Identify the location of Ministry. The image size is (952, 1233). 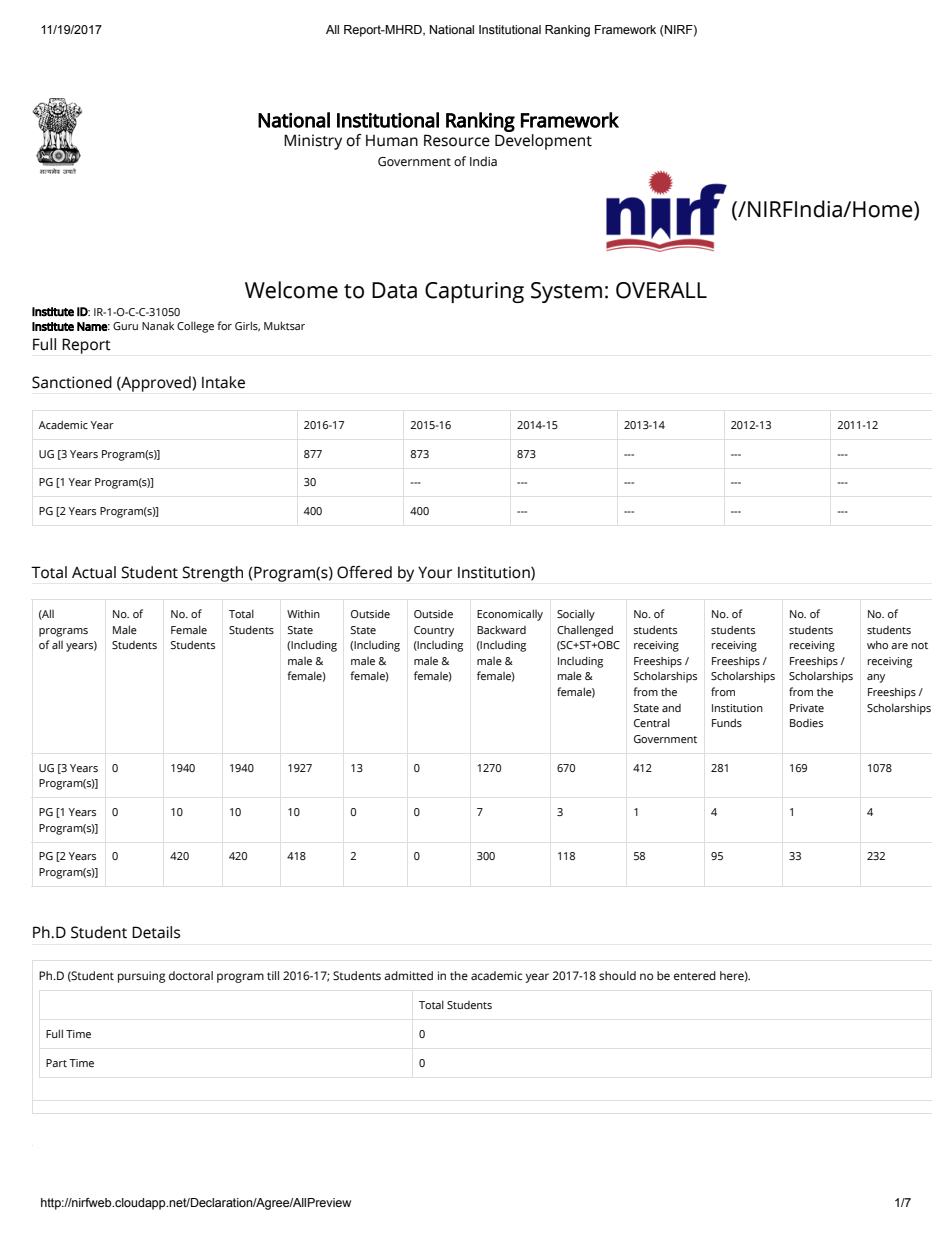
(313, 142).
